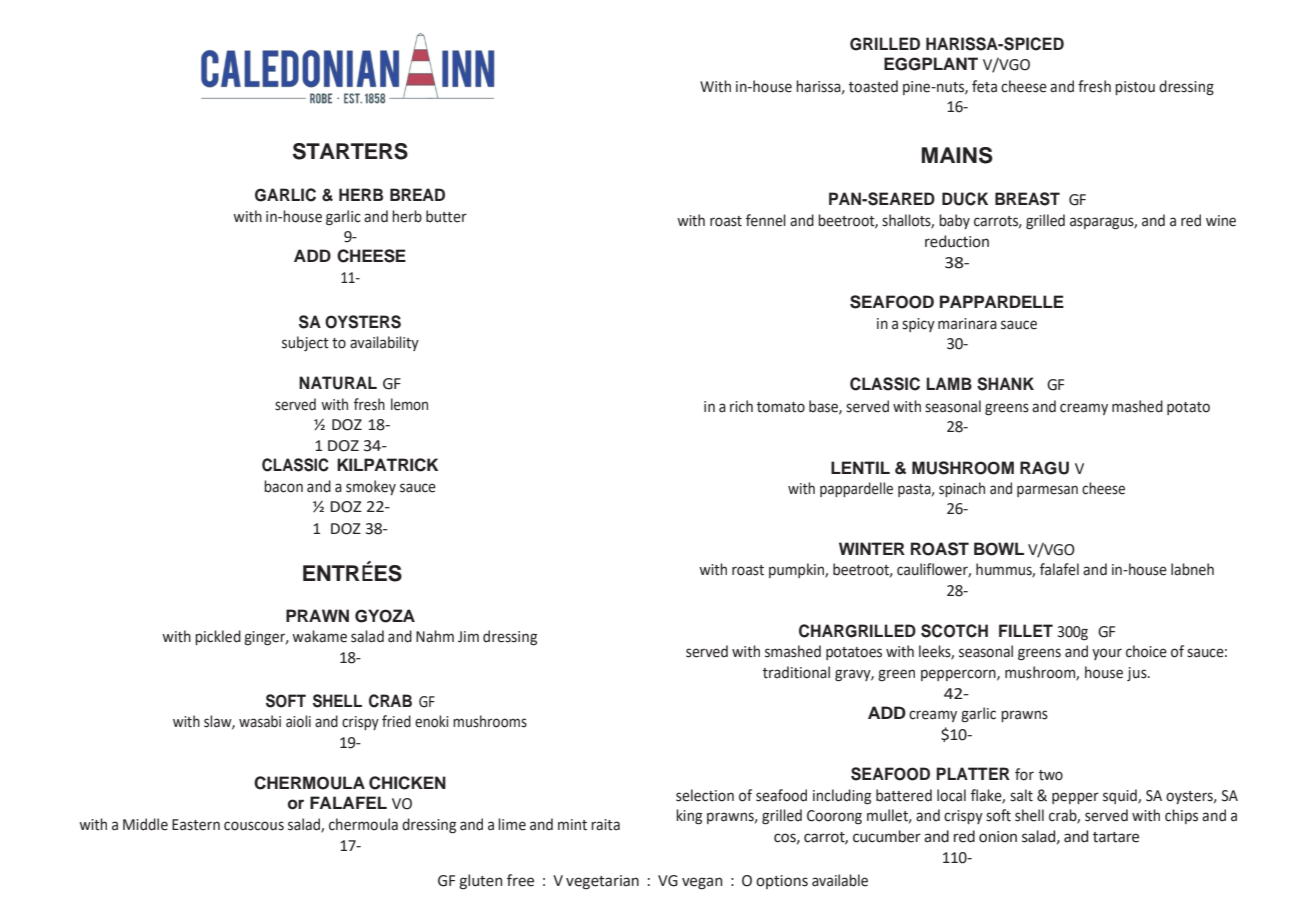 This screenshot has height=924, width=1307. I want to click on wakame, so click(319, 636).
